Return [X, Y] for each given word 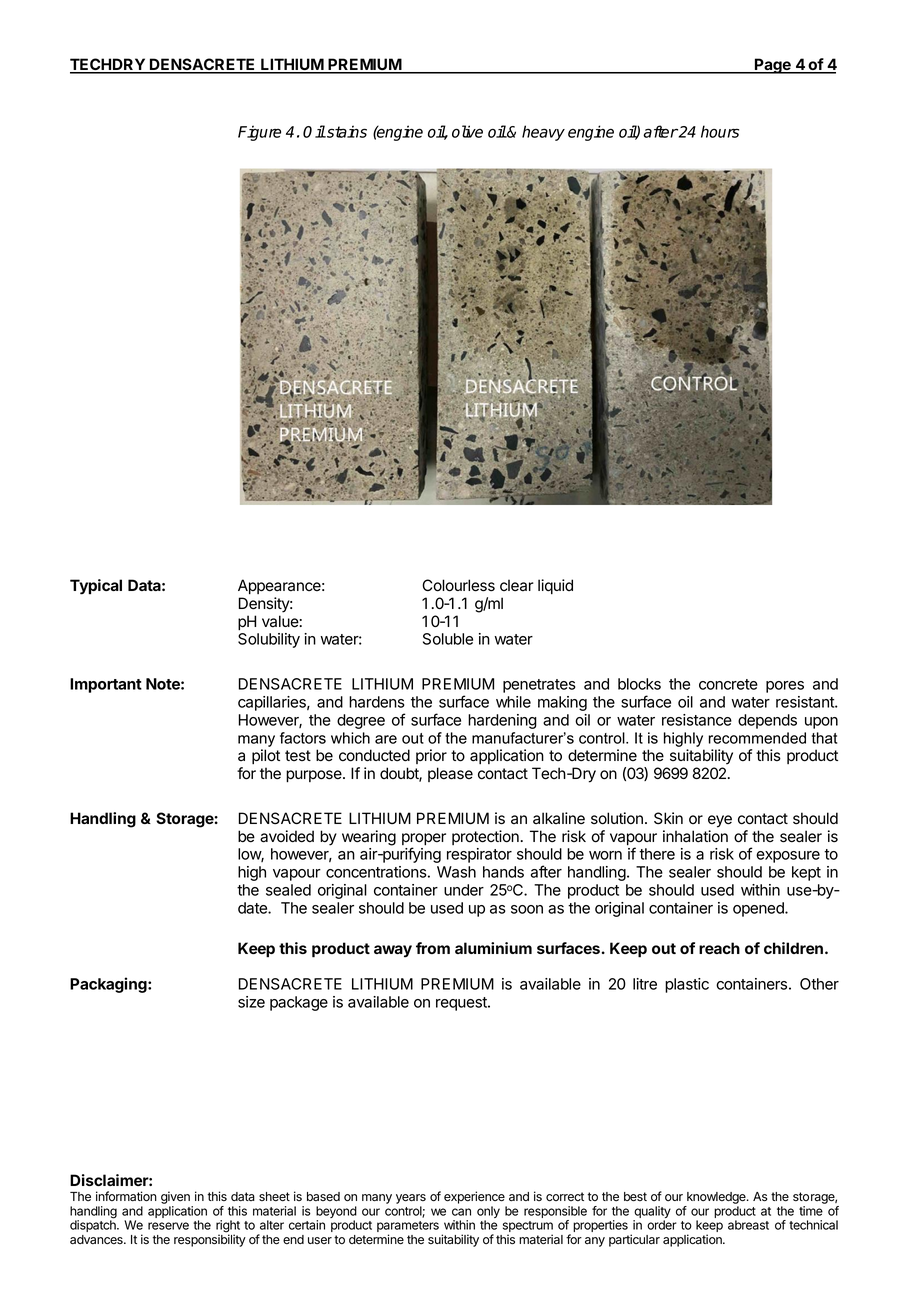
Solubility [269, 640]
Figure [259, 133]
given [176, 1199]
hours [720, 131]
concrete [728, 684]
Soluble [448, 639]
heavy [543, 133]
